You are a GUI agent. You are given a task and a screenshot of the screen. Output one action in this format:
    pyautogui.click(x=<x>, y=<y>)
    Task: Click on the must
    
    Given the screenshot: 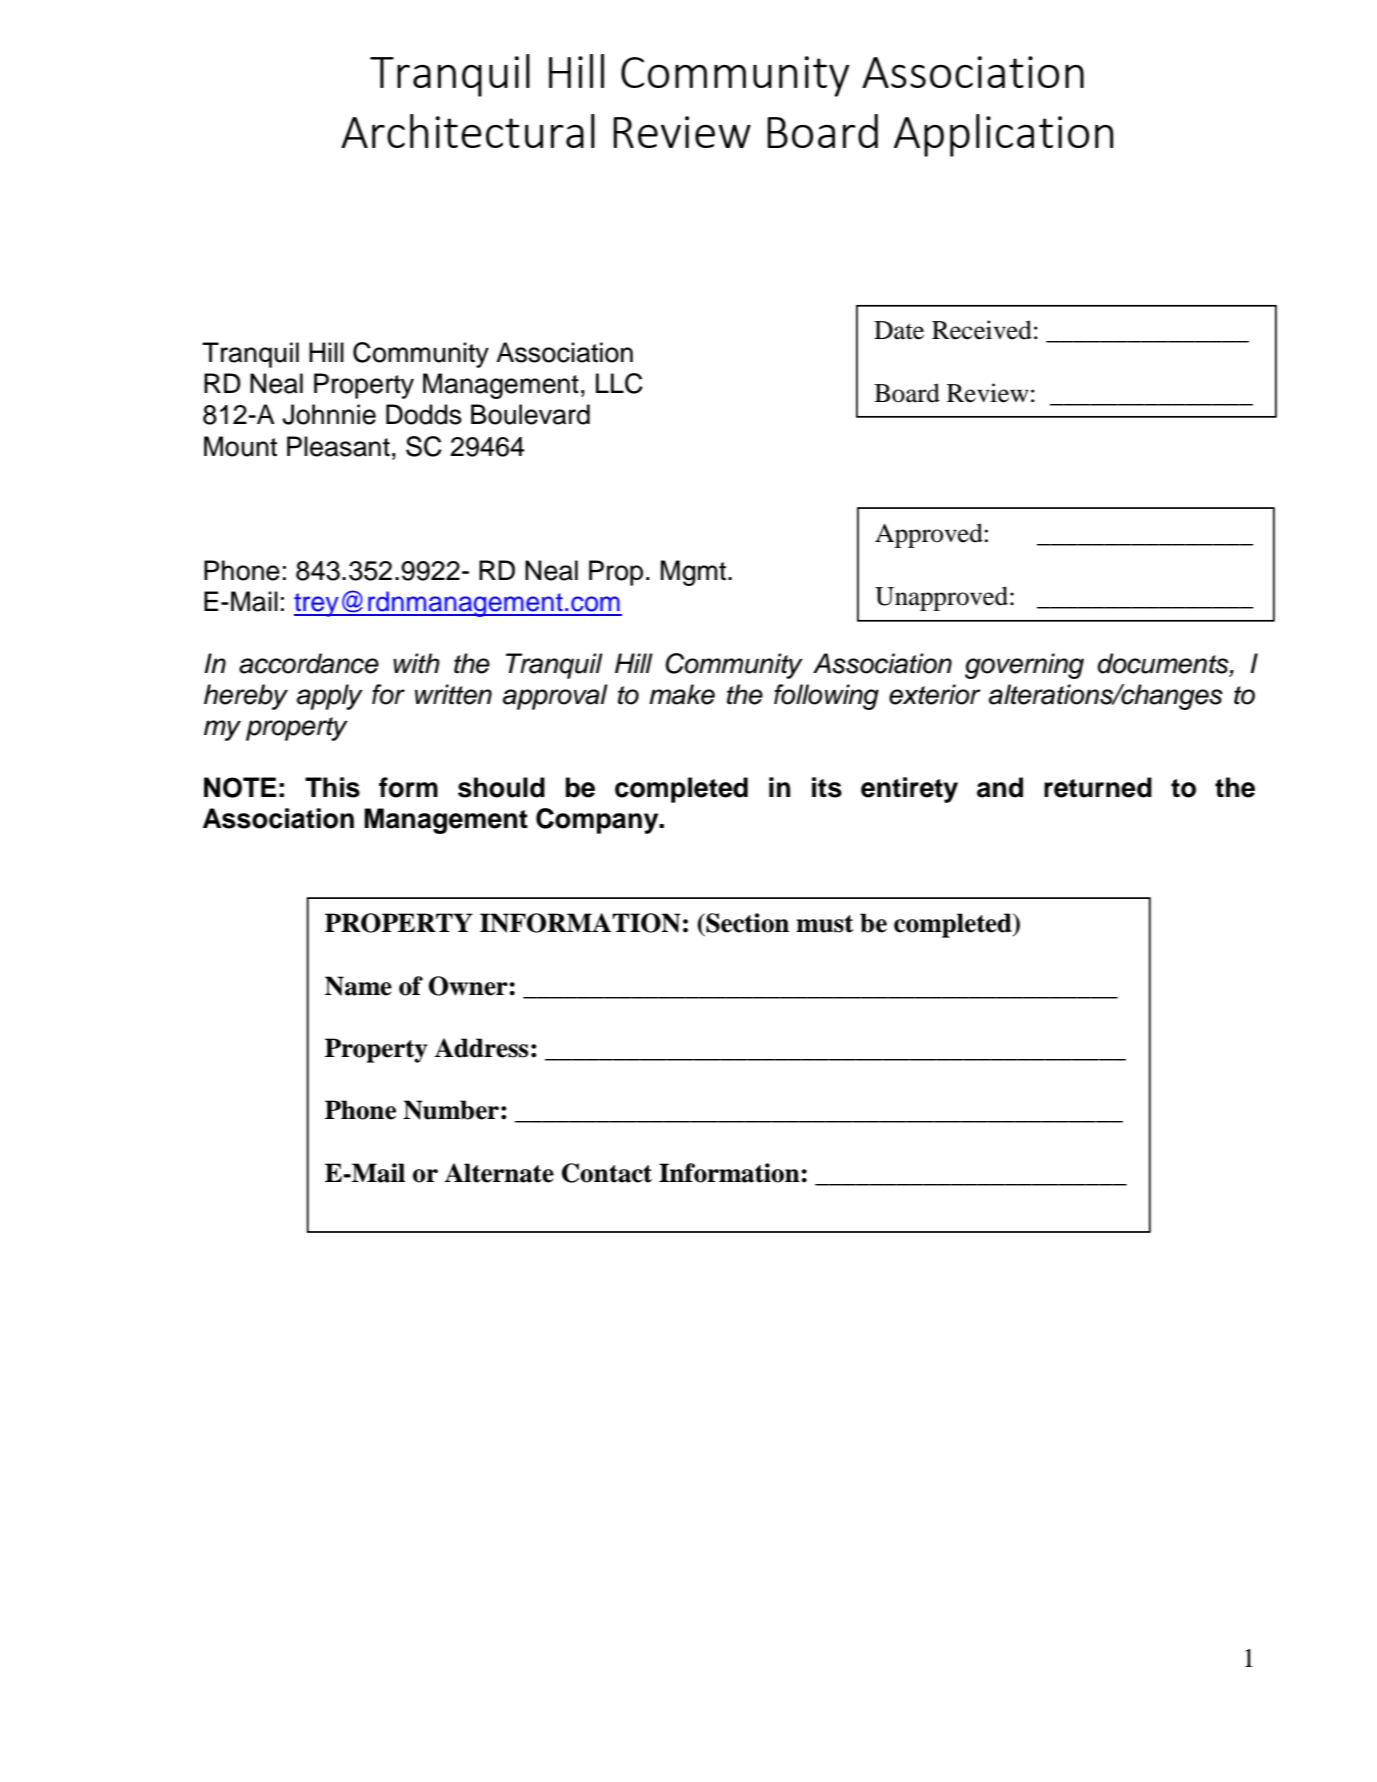 What is the action you would take?
    pyautogui.click(x=825, y=924)
